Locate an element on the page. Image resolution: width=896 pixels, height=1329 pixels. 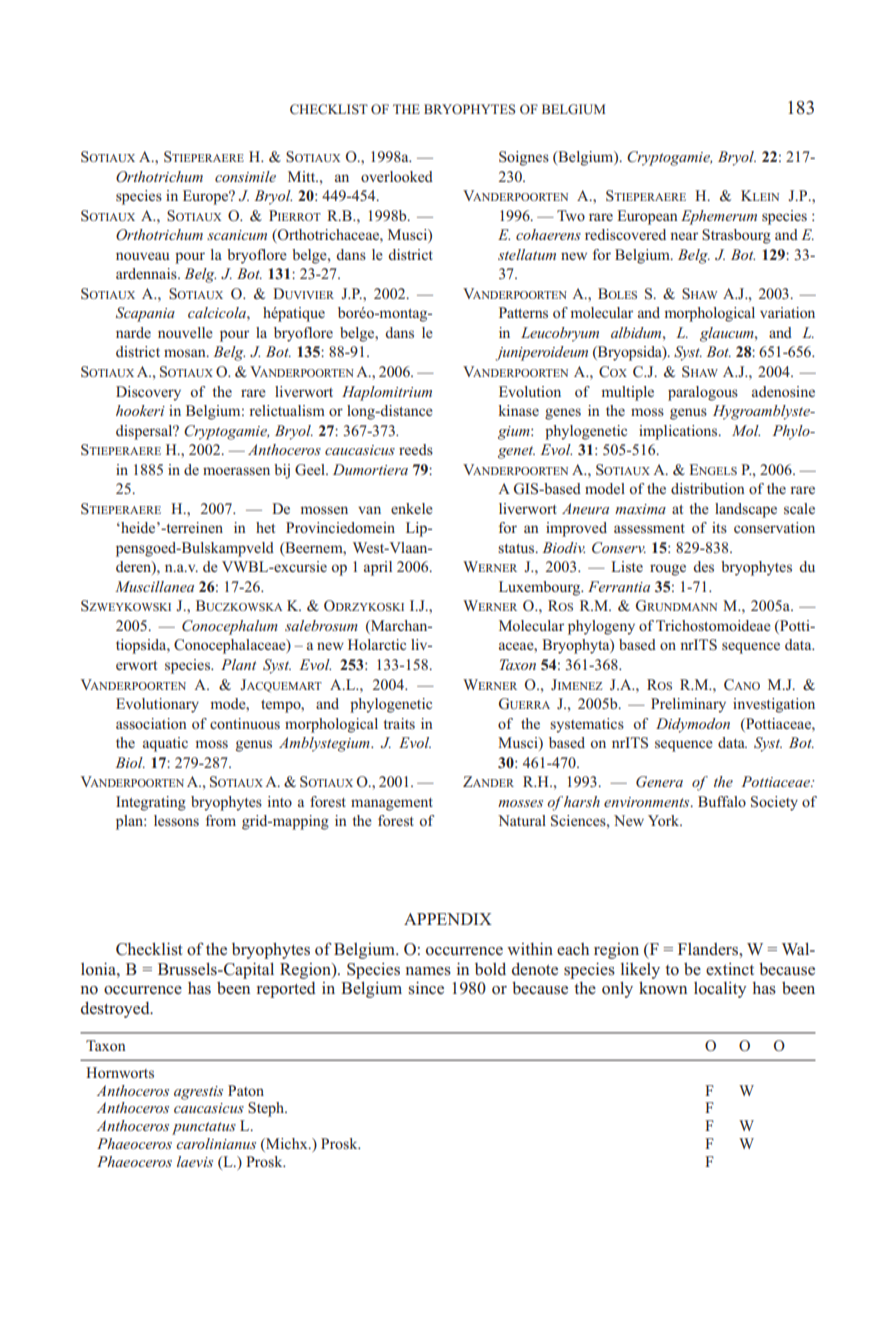
nouveau is located at coordinates (143, 256).
